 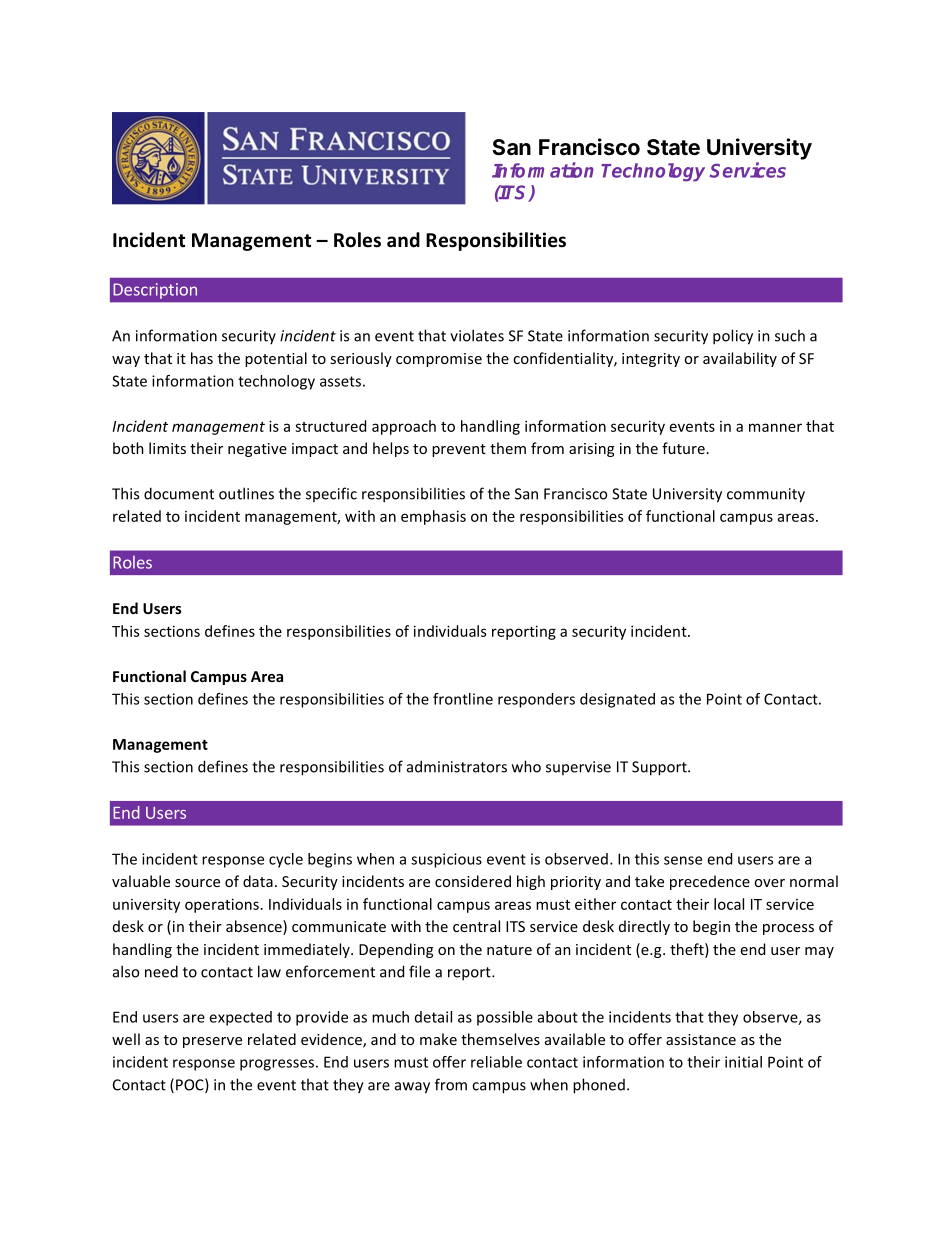 What do you see at coordinates (155, 291) in the screenshot?
I see `Description` at bounding box center [155, 291].
